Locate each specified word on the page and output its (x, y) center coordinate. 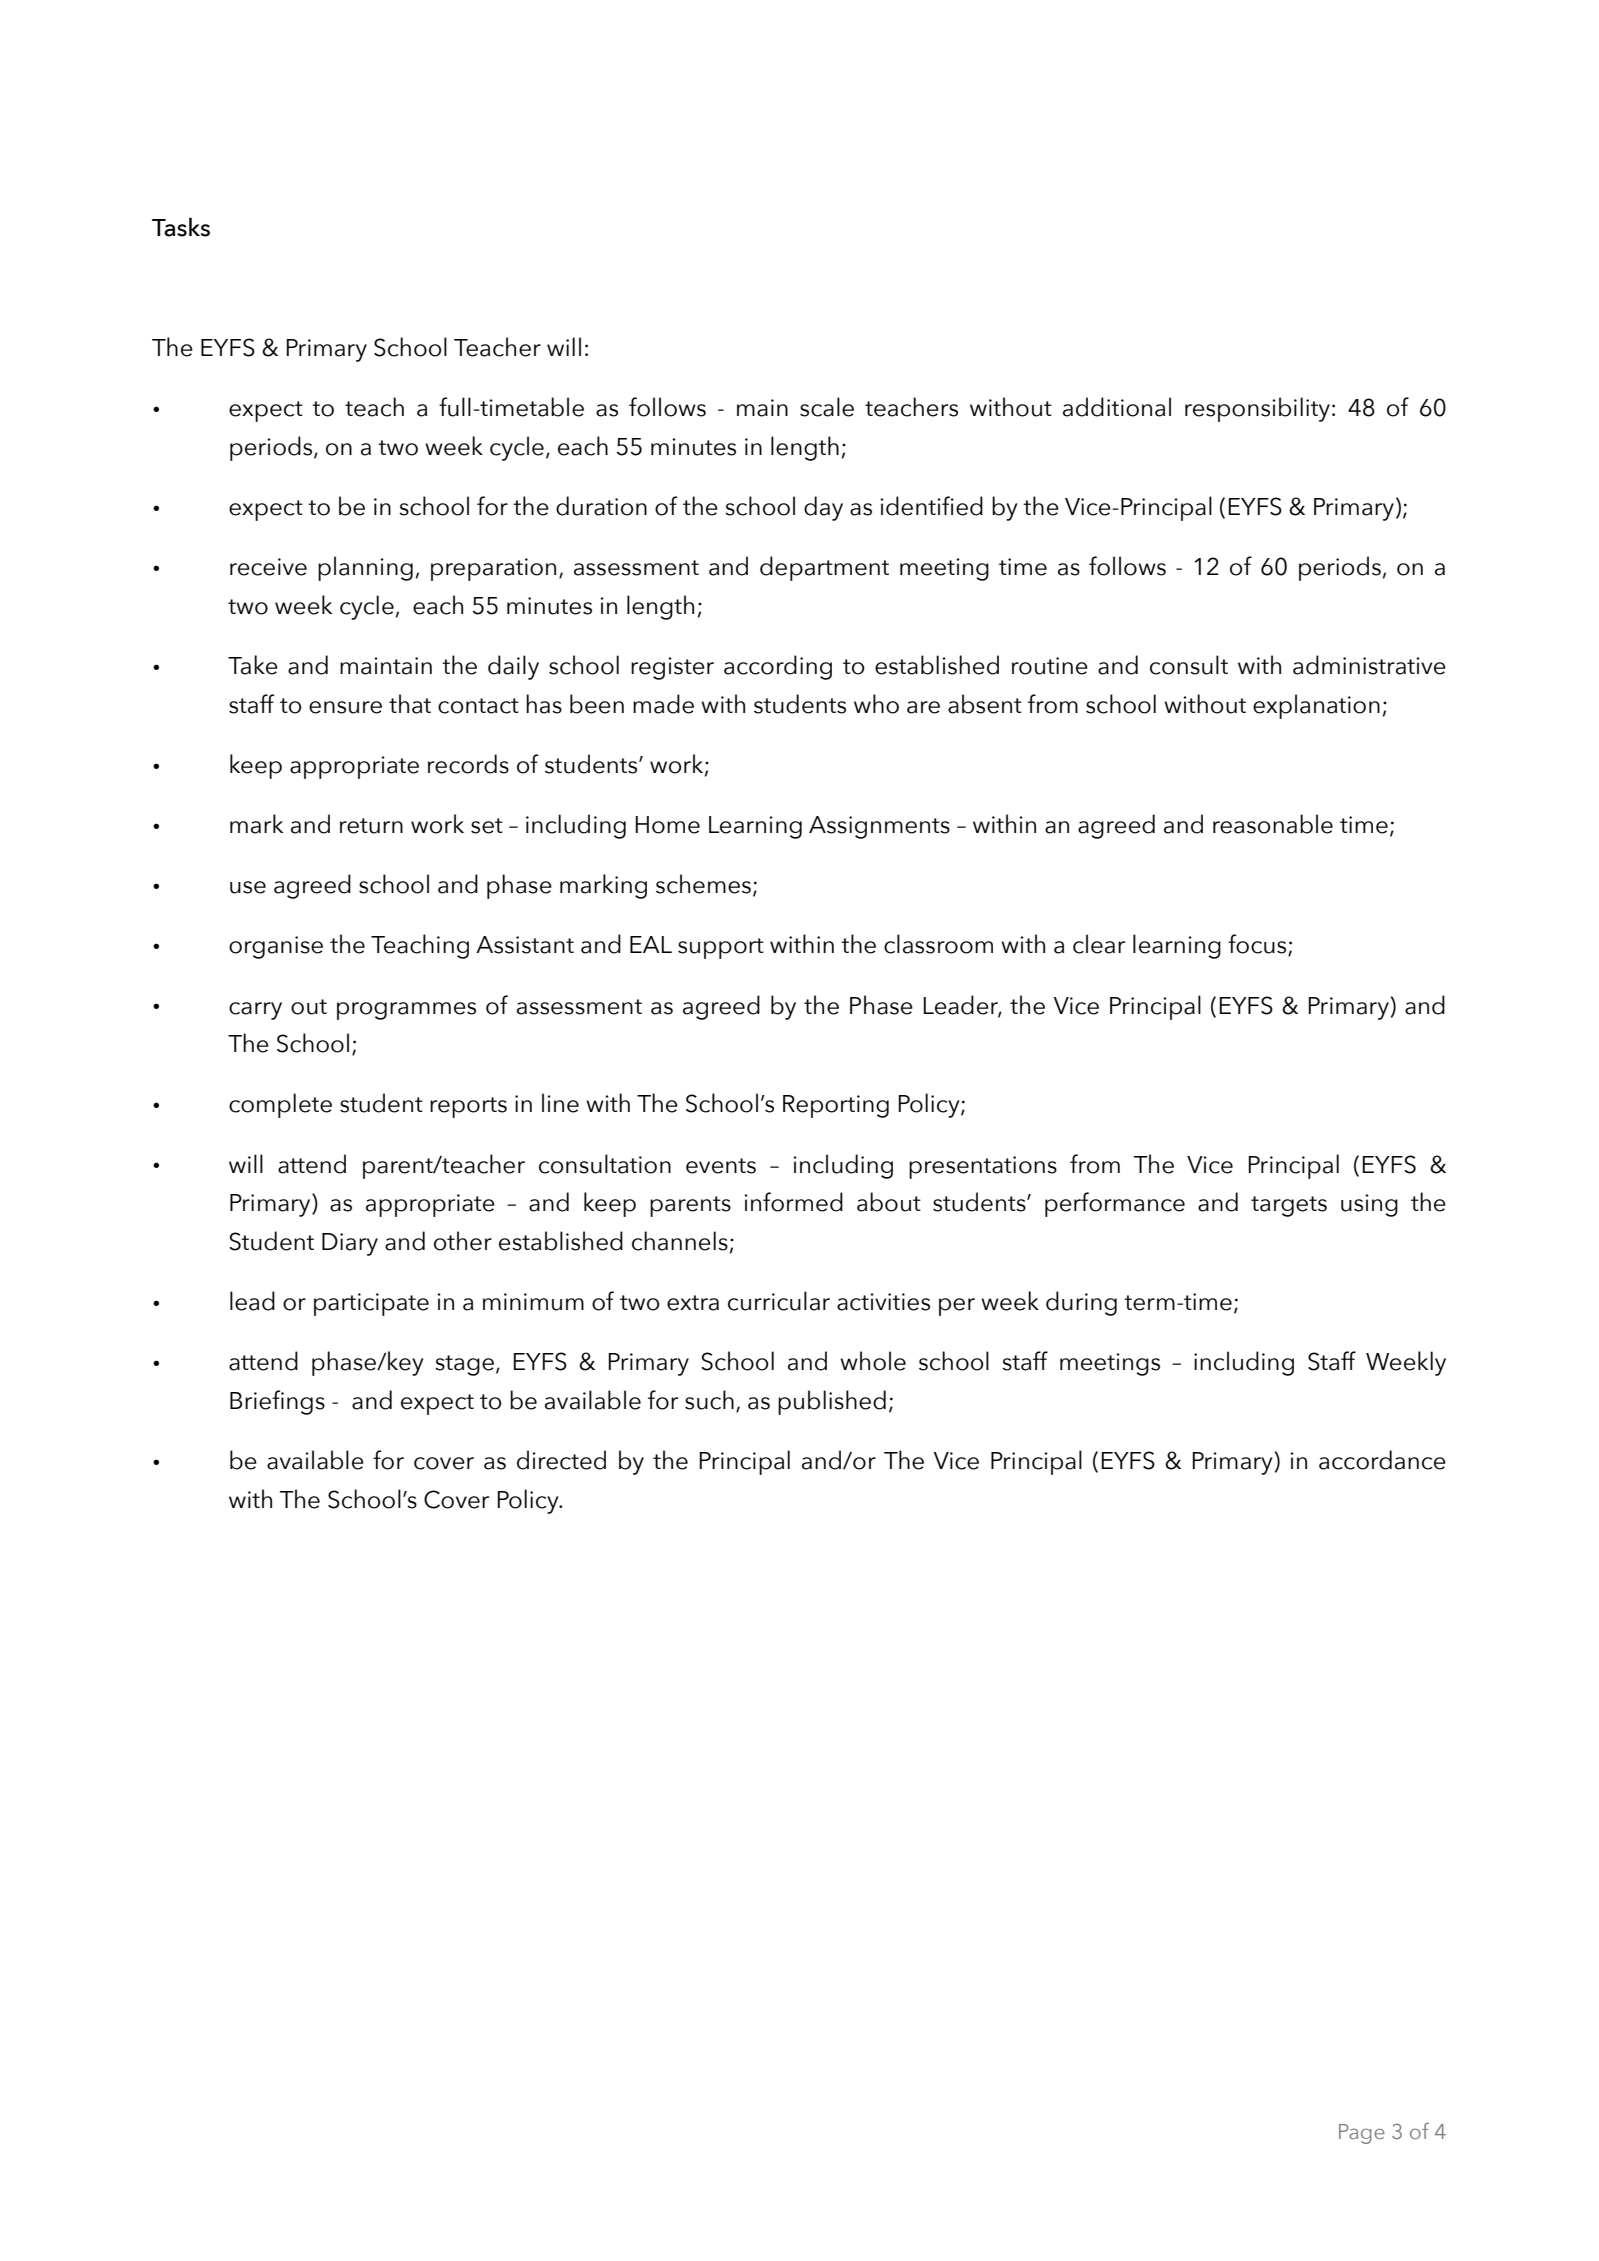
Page (1362, 2134)
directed (561, 1460)
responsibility (1257, 409)
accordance (1382, 1460)
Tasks (181, 227)
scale (827, 407)
